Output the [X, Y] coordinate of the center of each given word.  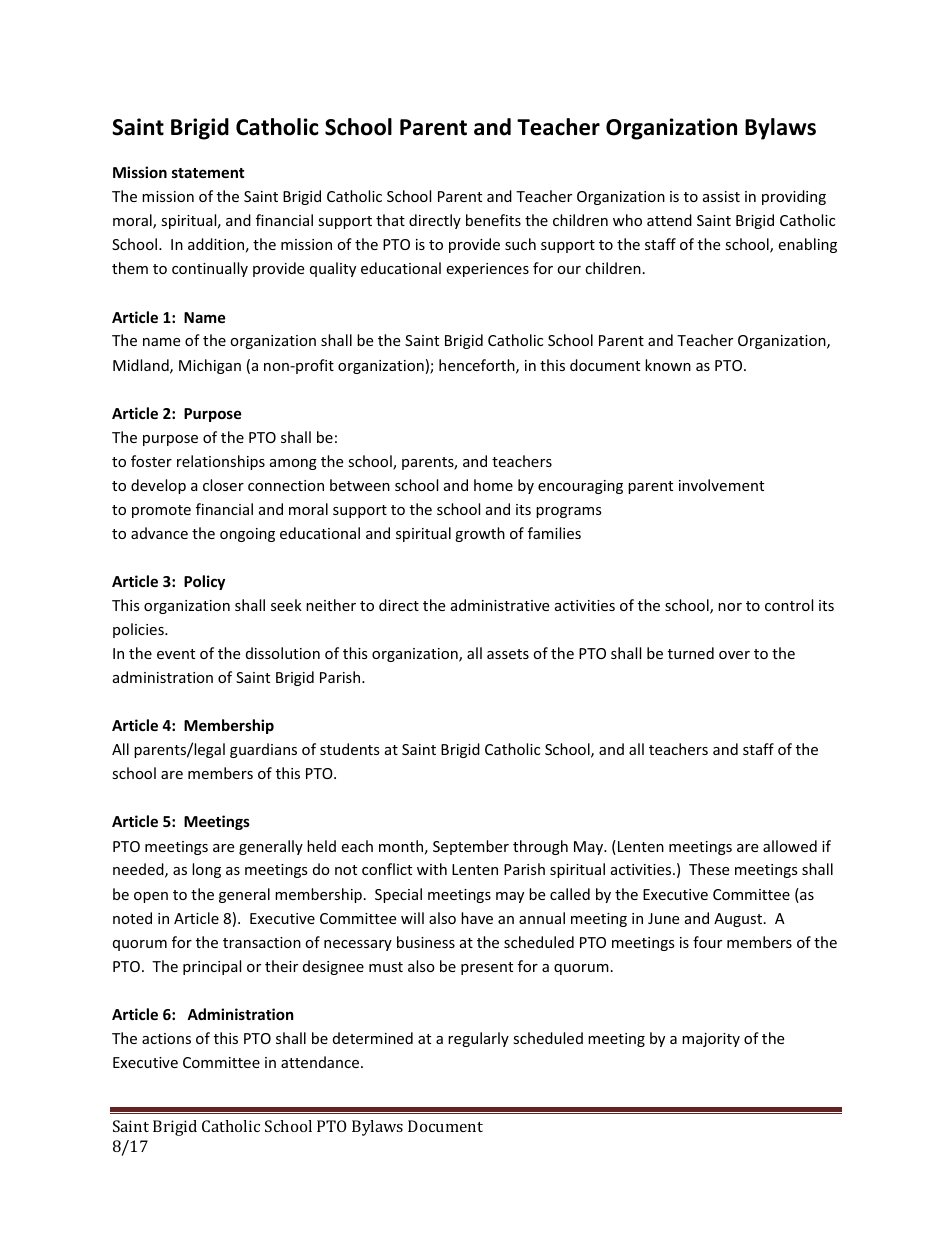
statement [208, 173]
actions [166, 1038]
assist [721, 196]
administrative [500, 605]
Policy [204, 582]
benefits [493, 220]
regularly [478, 1039]
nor [730, 607]
